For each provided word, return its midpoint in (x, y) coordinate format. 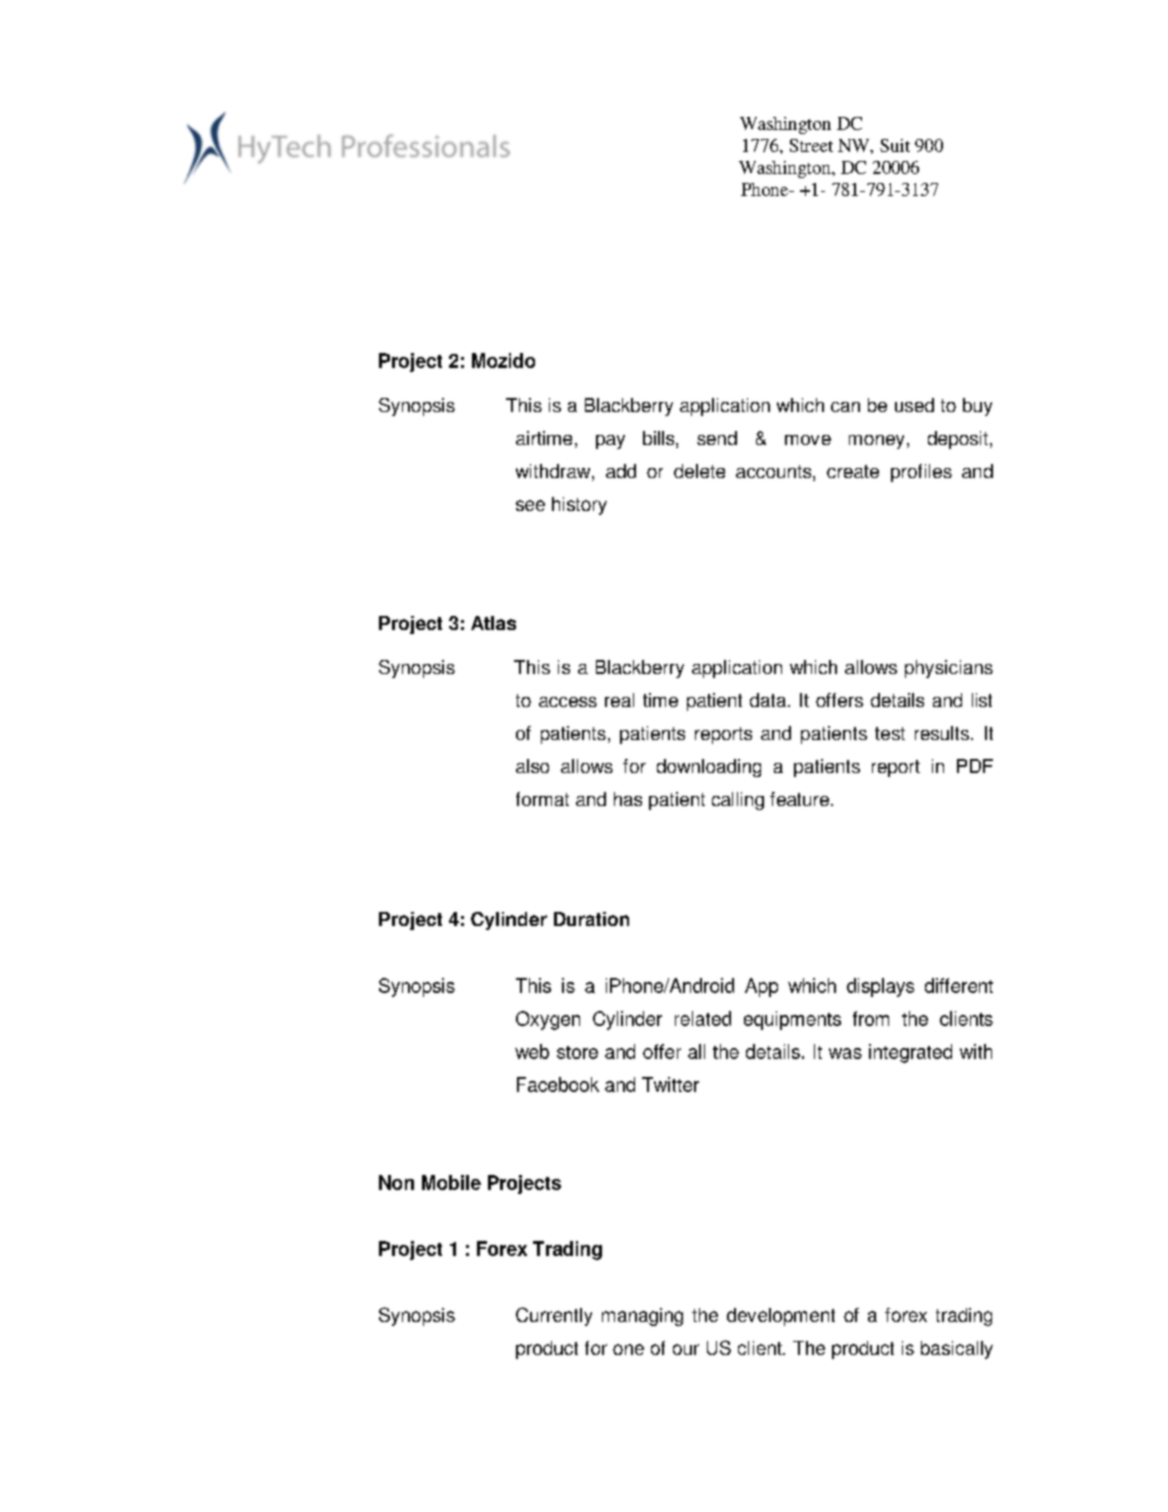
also (532, 766)
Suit (895, 145)
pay (610, 442)
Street (811, 145)
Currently (554, 1316)
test (890, 733)
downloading (709, 768)
